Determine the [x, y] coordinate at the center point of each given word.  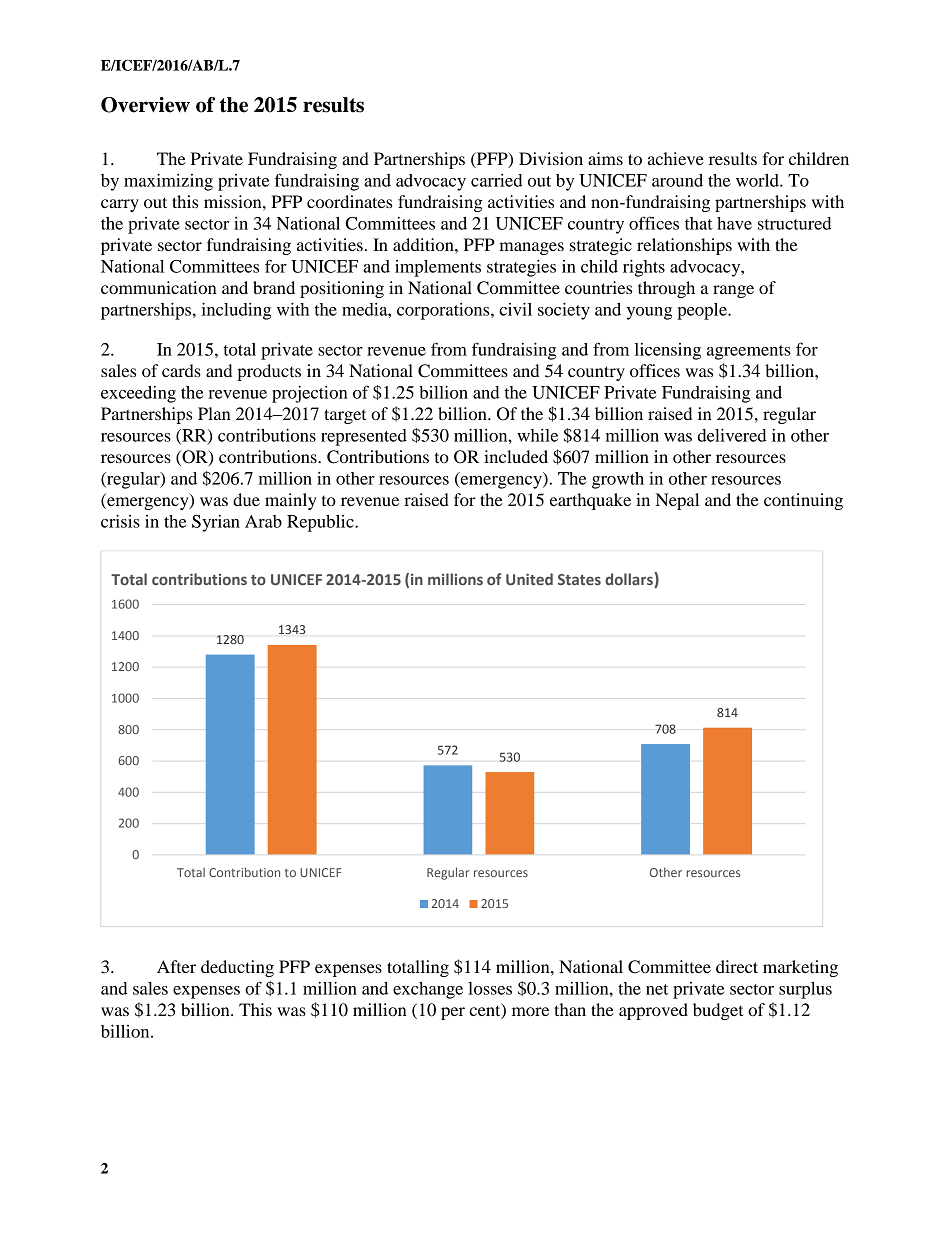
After [176, 966]
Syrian [216, 523]
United [529, 579]
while [537, 435]
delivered [732, 435]
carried [497, 180]
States [579, 579]
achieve [676, 158]
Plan [214, 413]
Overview [145, 105]
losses [490, 988]
